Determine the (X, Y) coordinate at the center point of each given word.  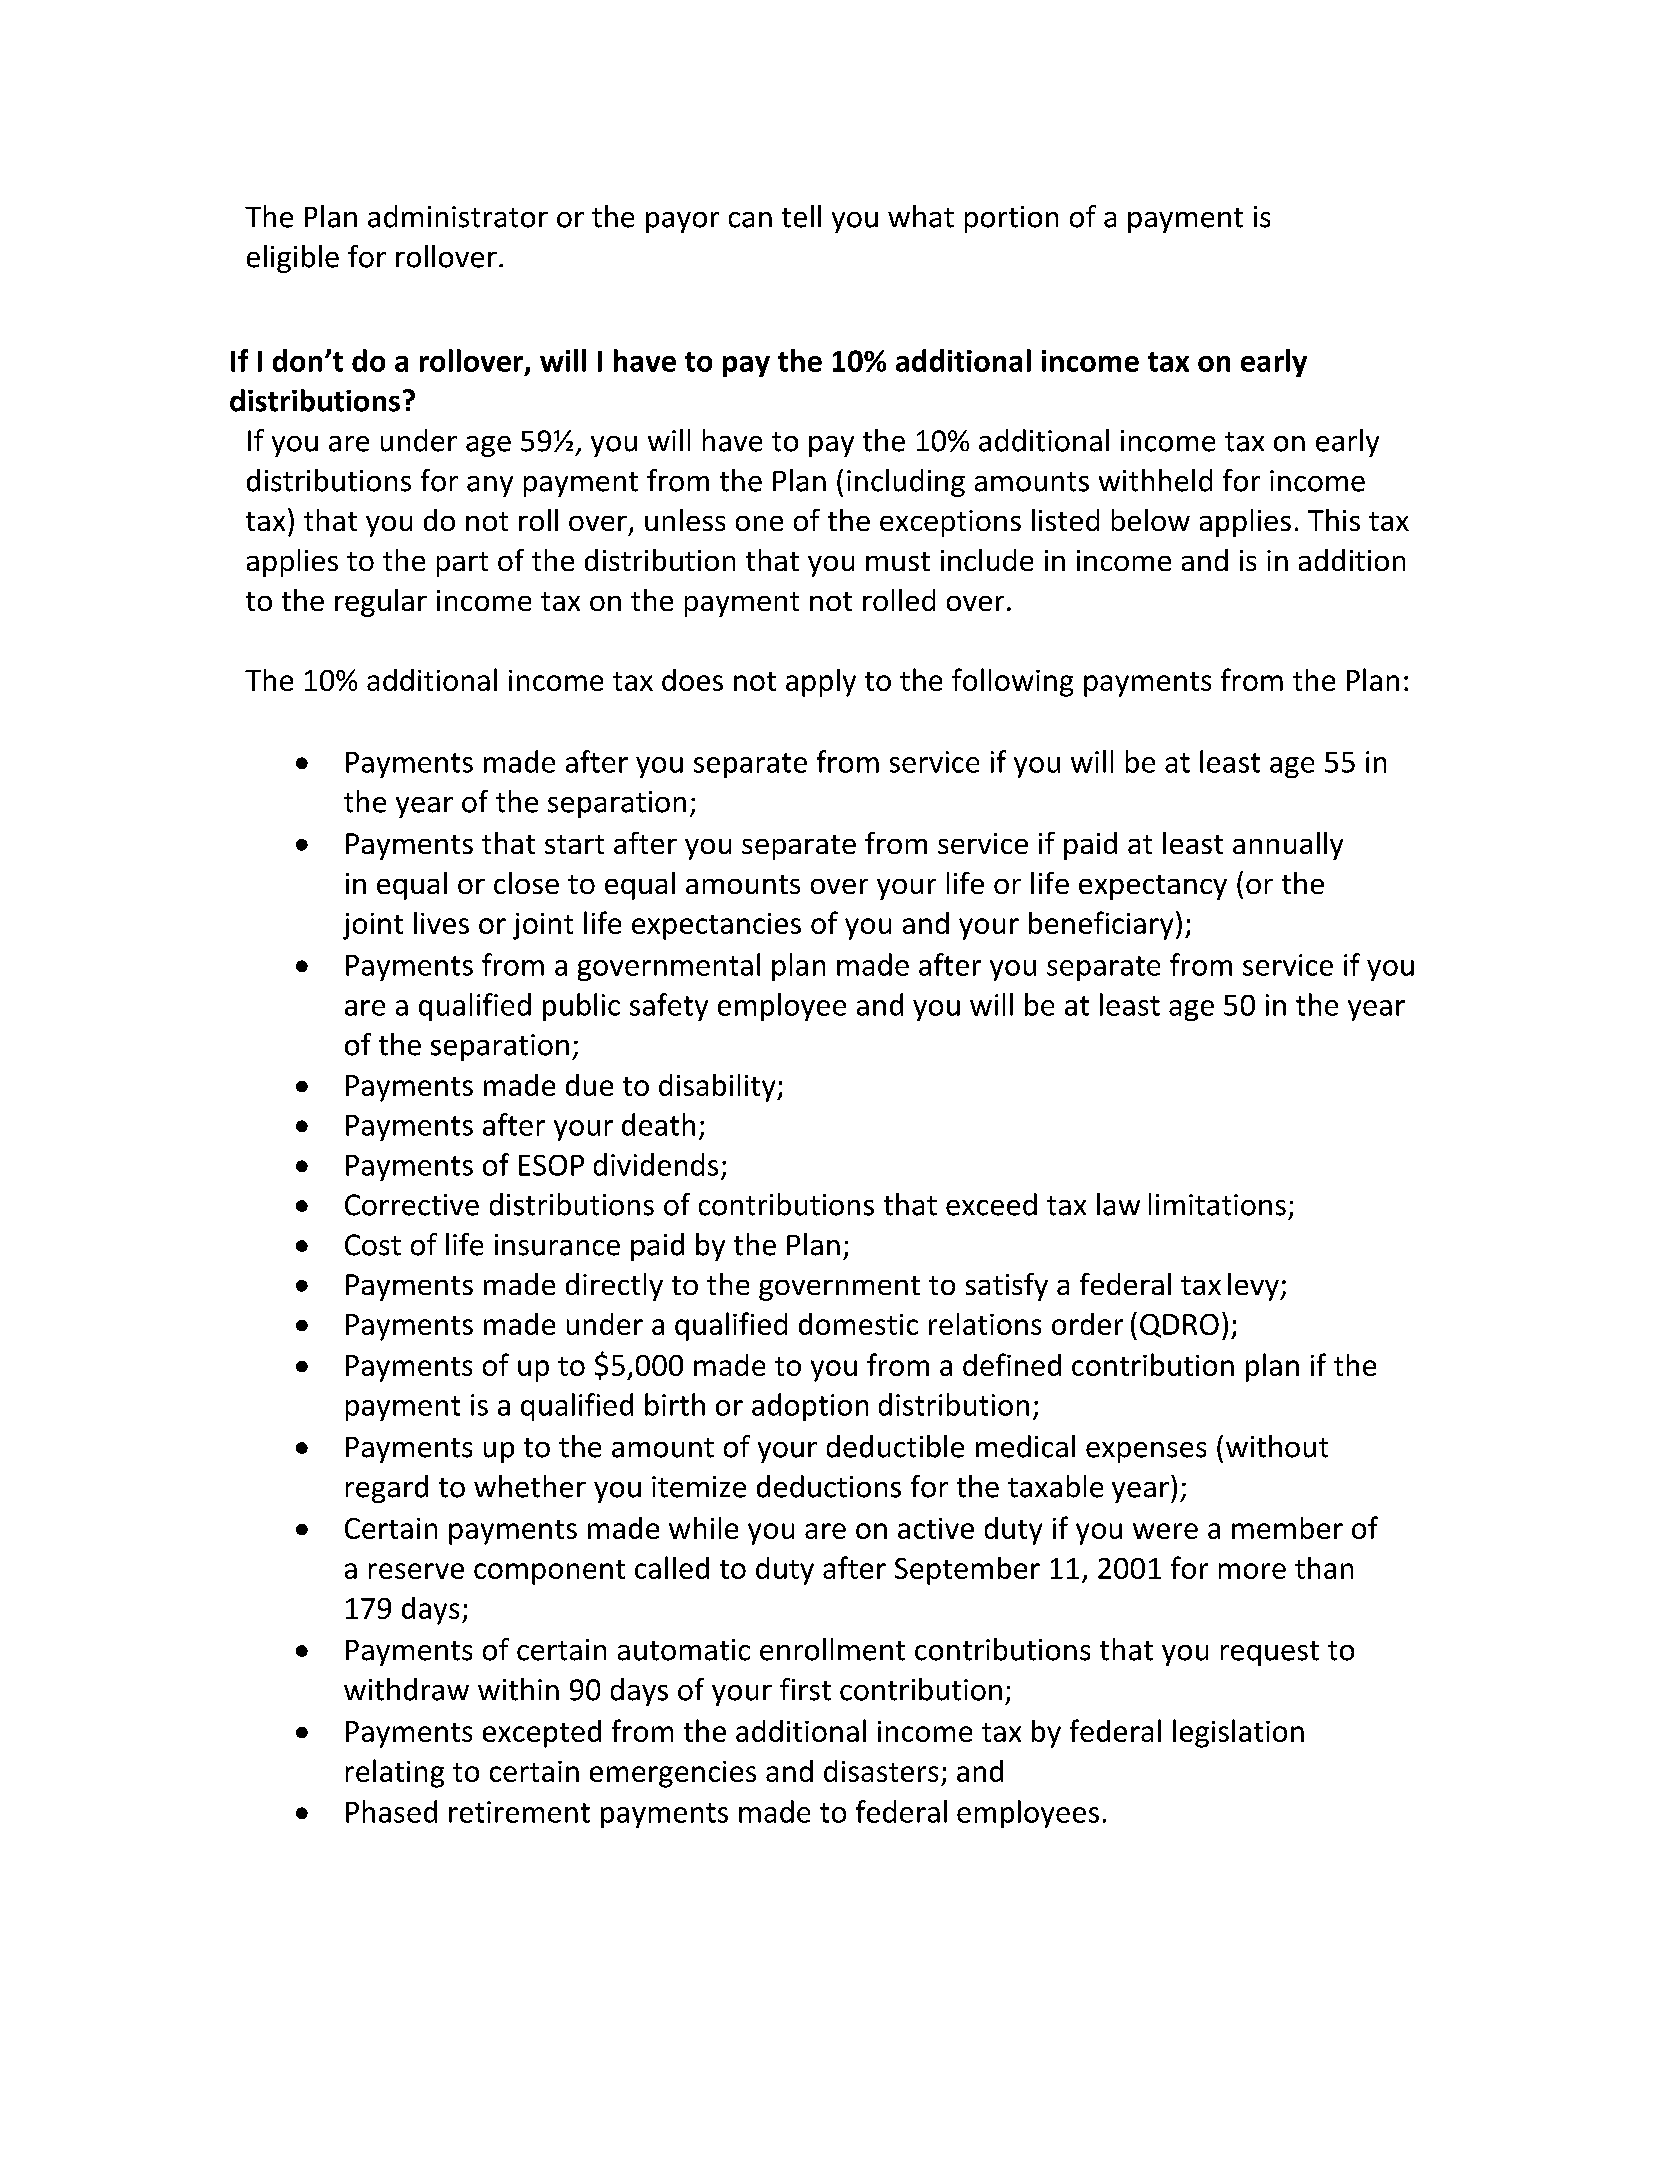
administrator (458, 216)
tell (801, 216)
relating (395, 1773)
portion (1011, 219)
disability (718, 1088)
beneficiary (1101, 925)
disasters (881, 1771)
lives (441, 923)
